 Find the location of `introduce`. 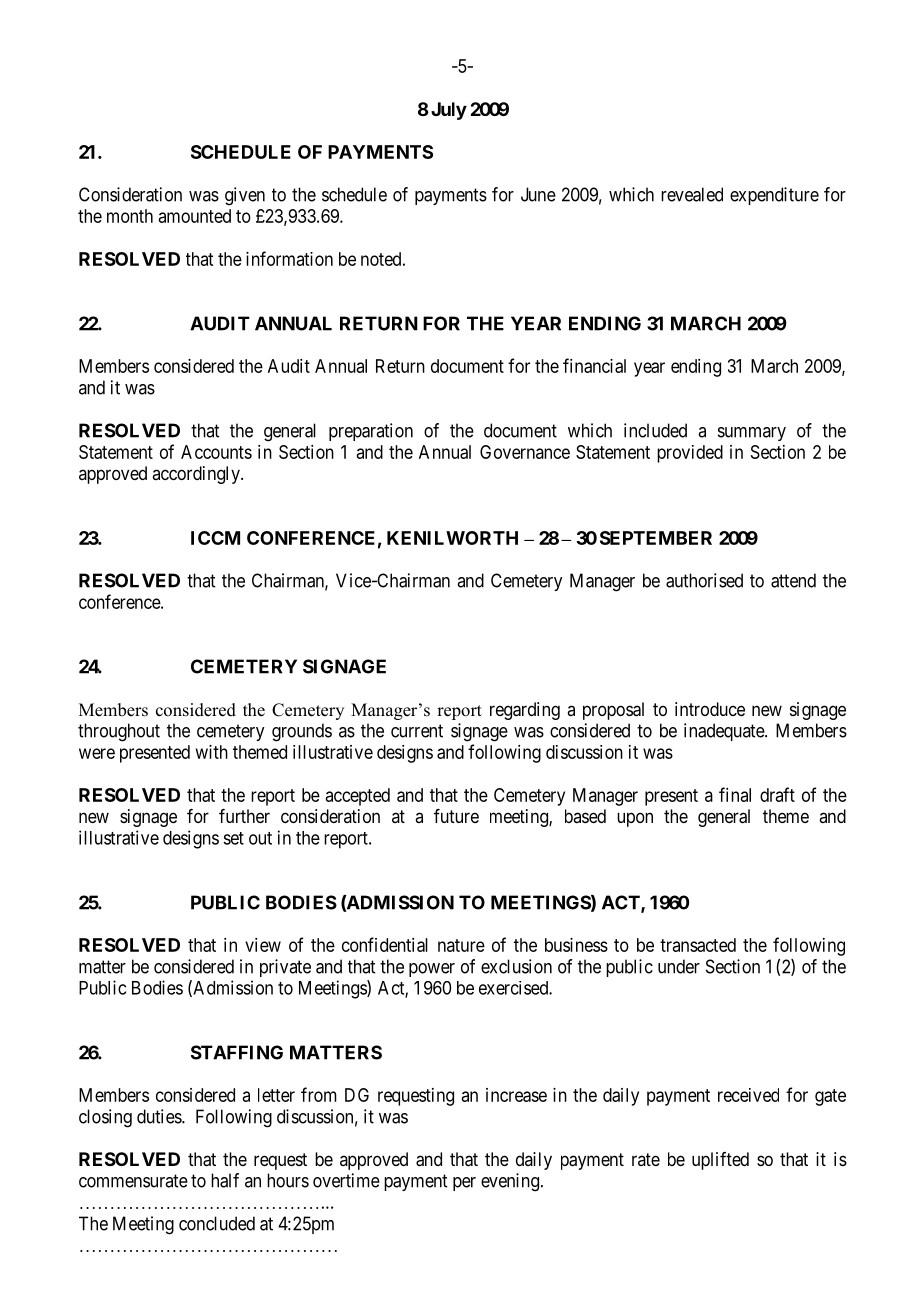

introduce is located at coordinates (710, 709).
